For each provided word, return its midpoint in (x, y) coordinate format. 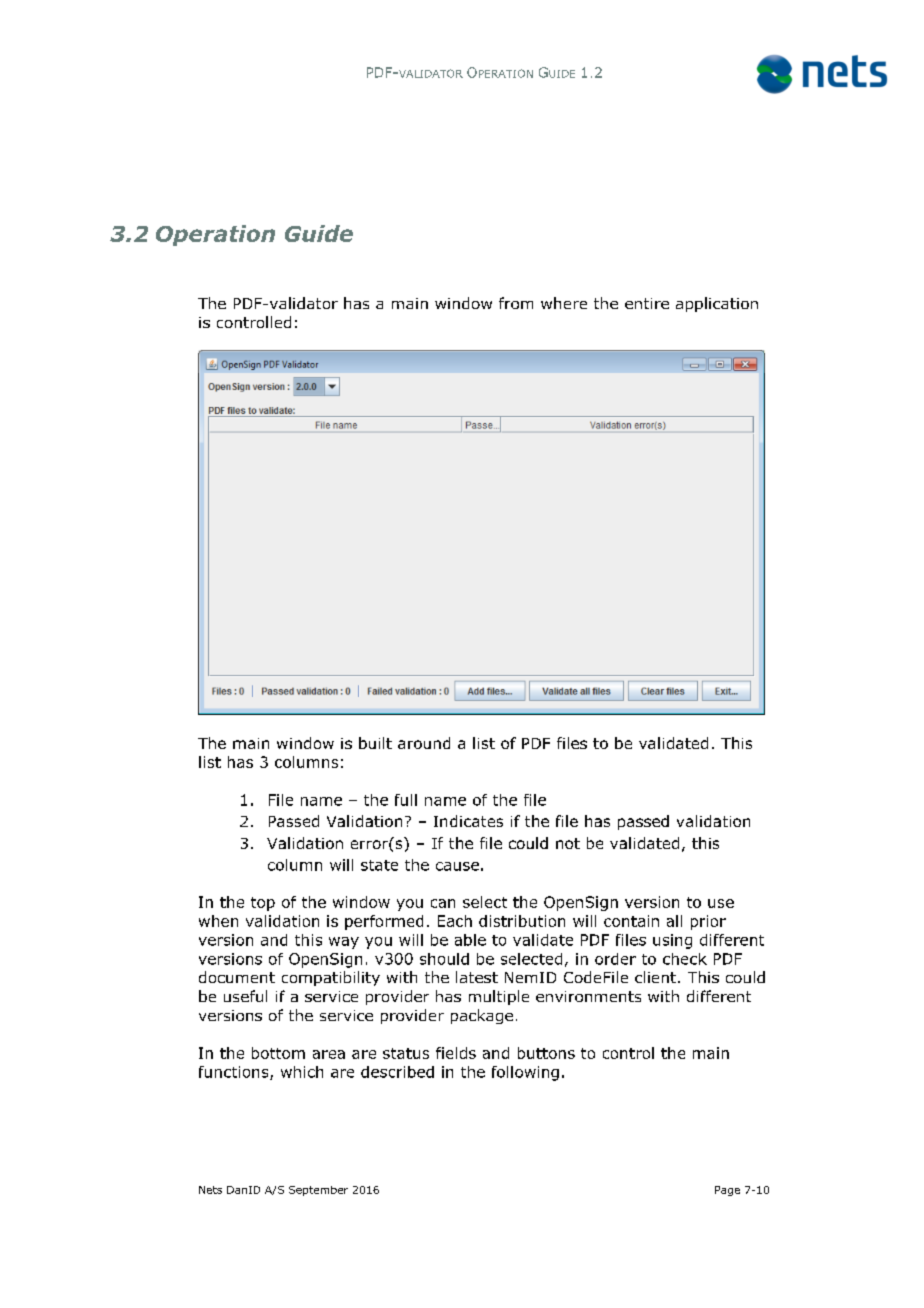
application (717, 304)
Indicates (468, 821)
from (516, 303)
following (525, 1073)
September (318, 1191)
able (470, 940)
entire (647, 303)
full (406, 800)
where (564, 303)
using (672, 941)
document (237, 977)
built (375, 743)
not (568, 843)
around (424, 743)
